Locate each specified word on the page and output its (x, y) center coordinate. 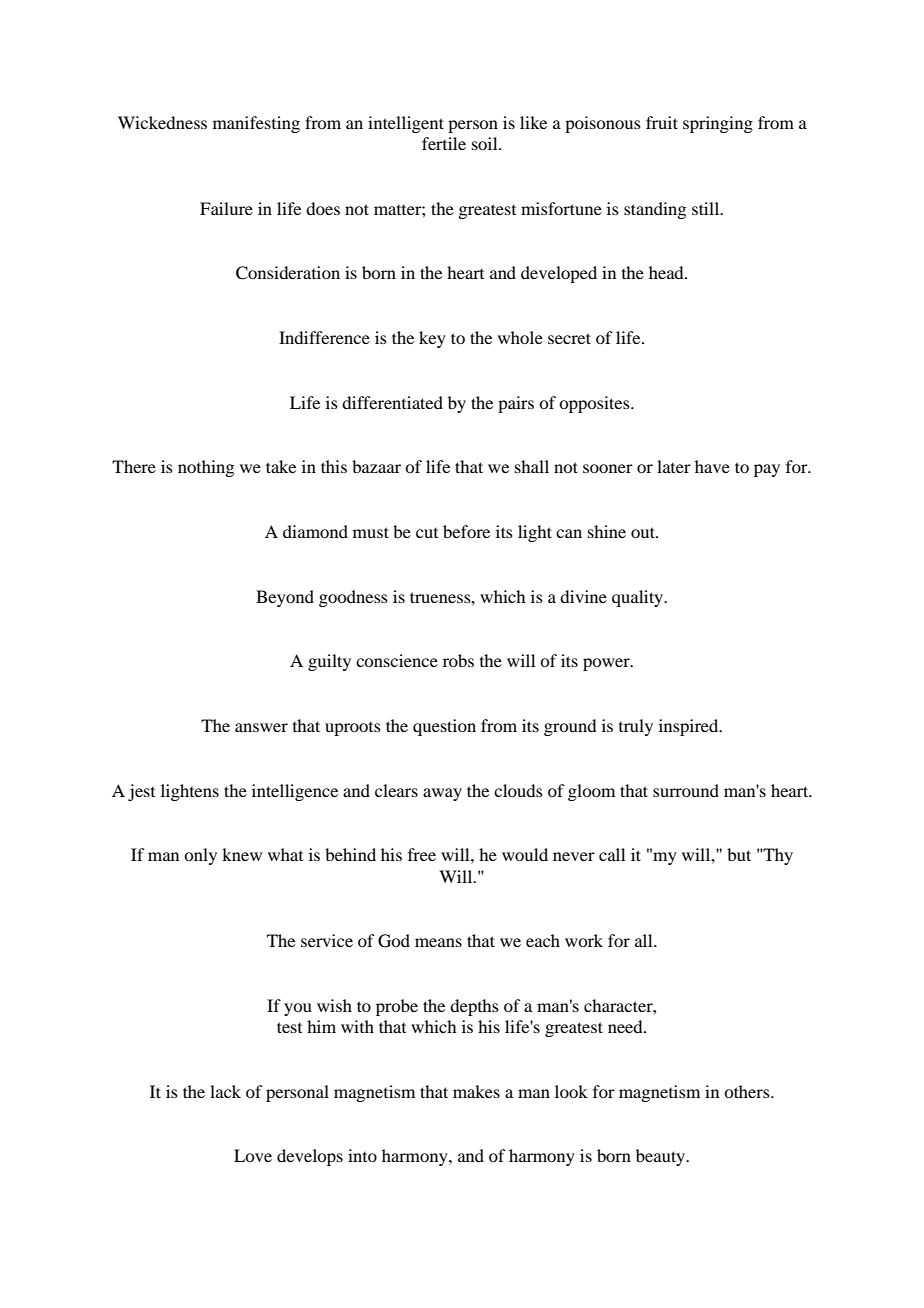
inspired (690, 727)
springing (718, 124)
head (667, 272)
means (438, 942)
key (432, 339)
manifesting (256, 124)
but (739, 854)
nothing (206, 468)
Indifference (324, 337)
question (444, 727)
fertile (444, 143)
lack (225, 1091)
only (200, 856)
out (644, 532)
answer (261, 727)
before (466, 531)
